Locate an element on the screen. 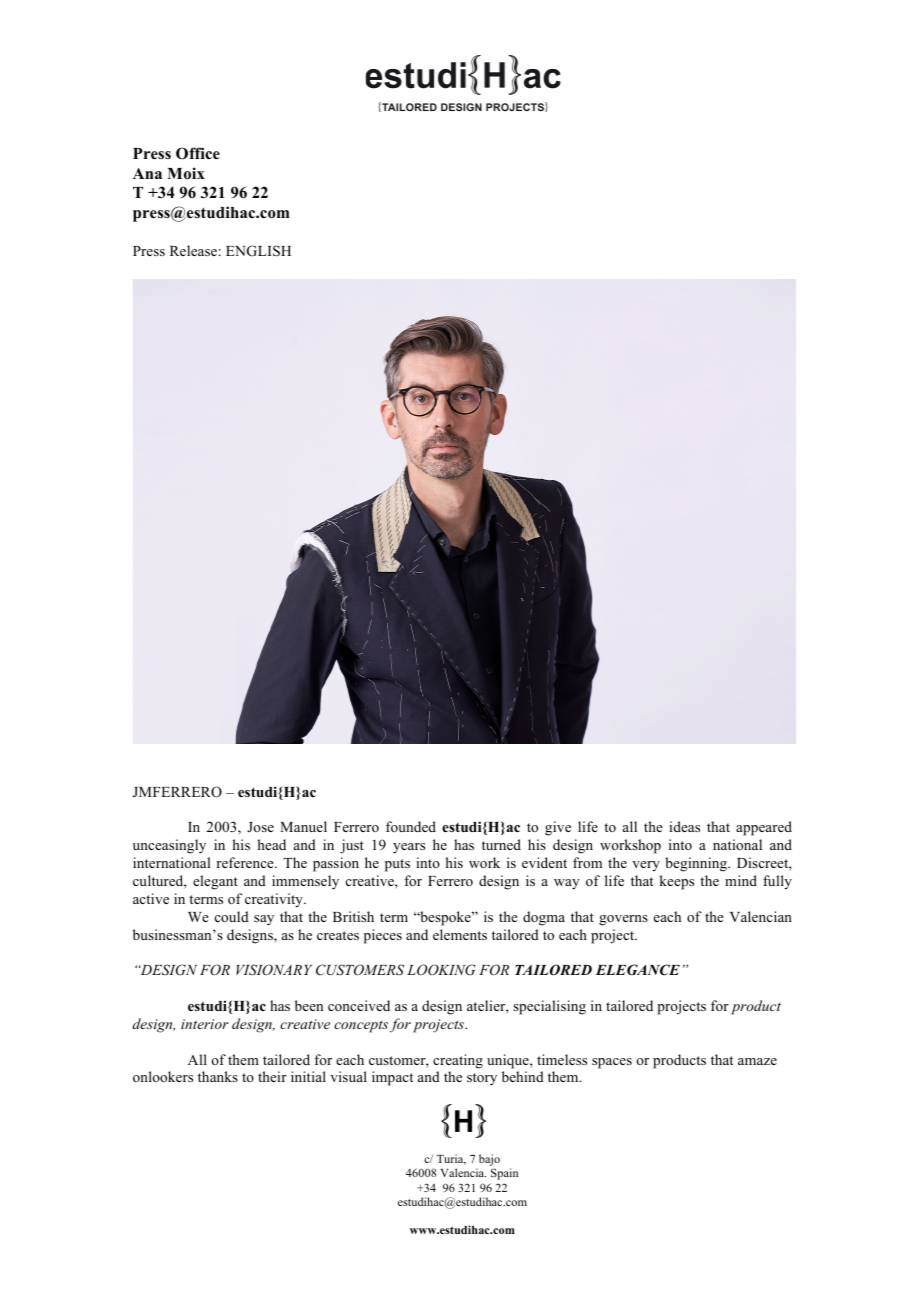  appeared is located at coordinates (764, 828).
